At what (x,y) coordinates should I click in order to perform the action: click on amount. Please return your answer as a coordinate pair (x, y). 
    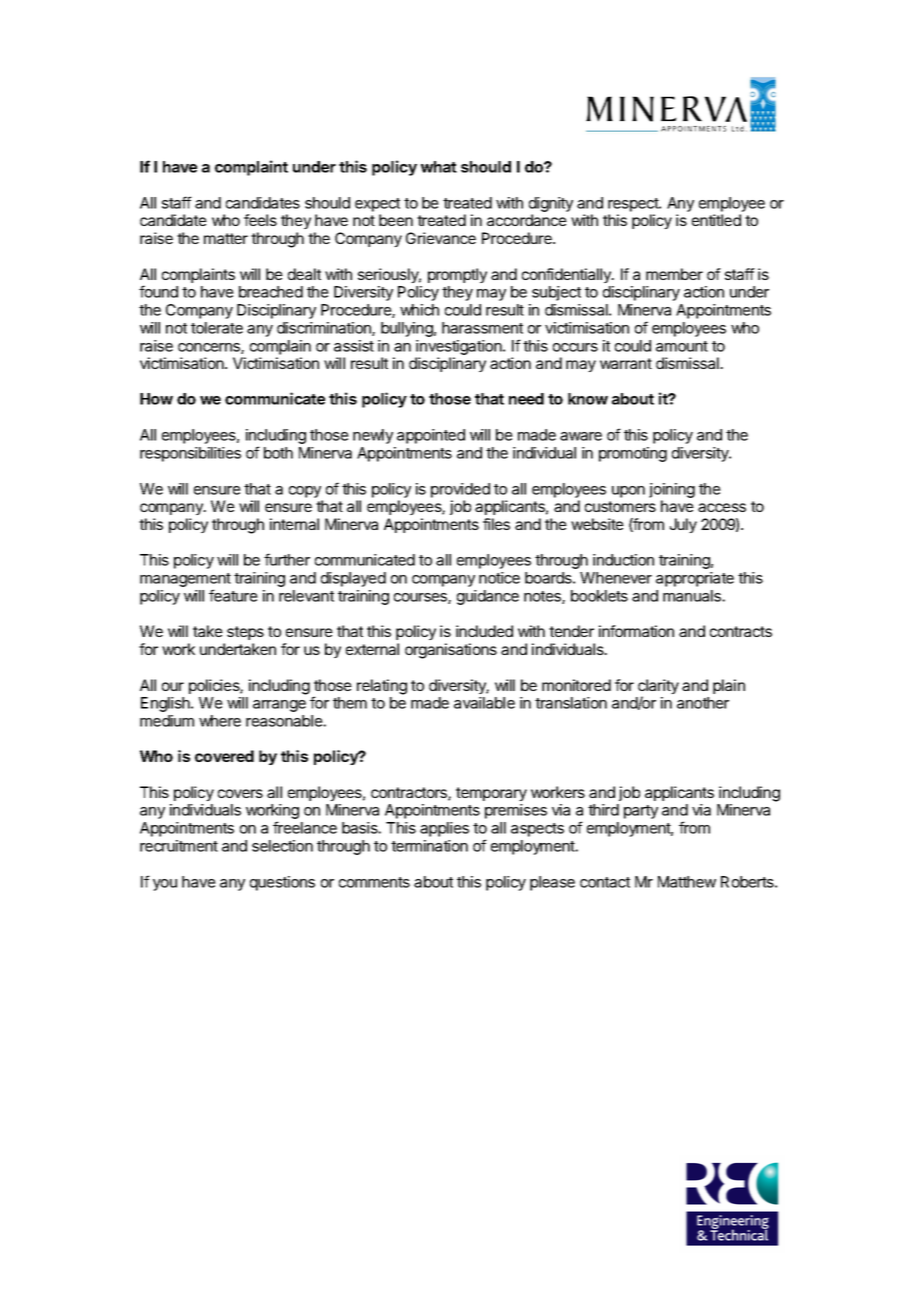
    Looking at the image, I should click on (682, 346).
